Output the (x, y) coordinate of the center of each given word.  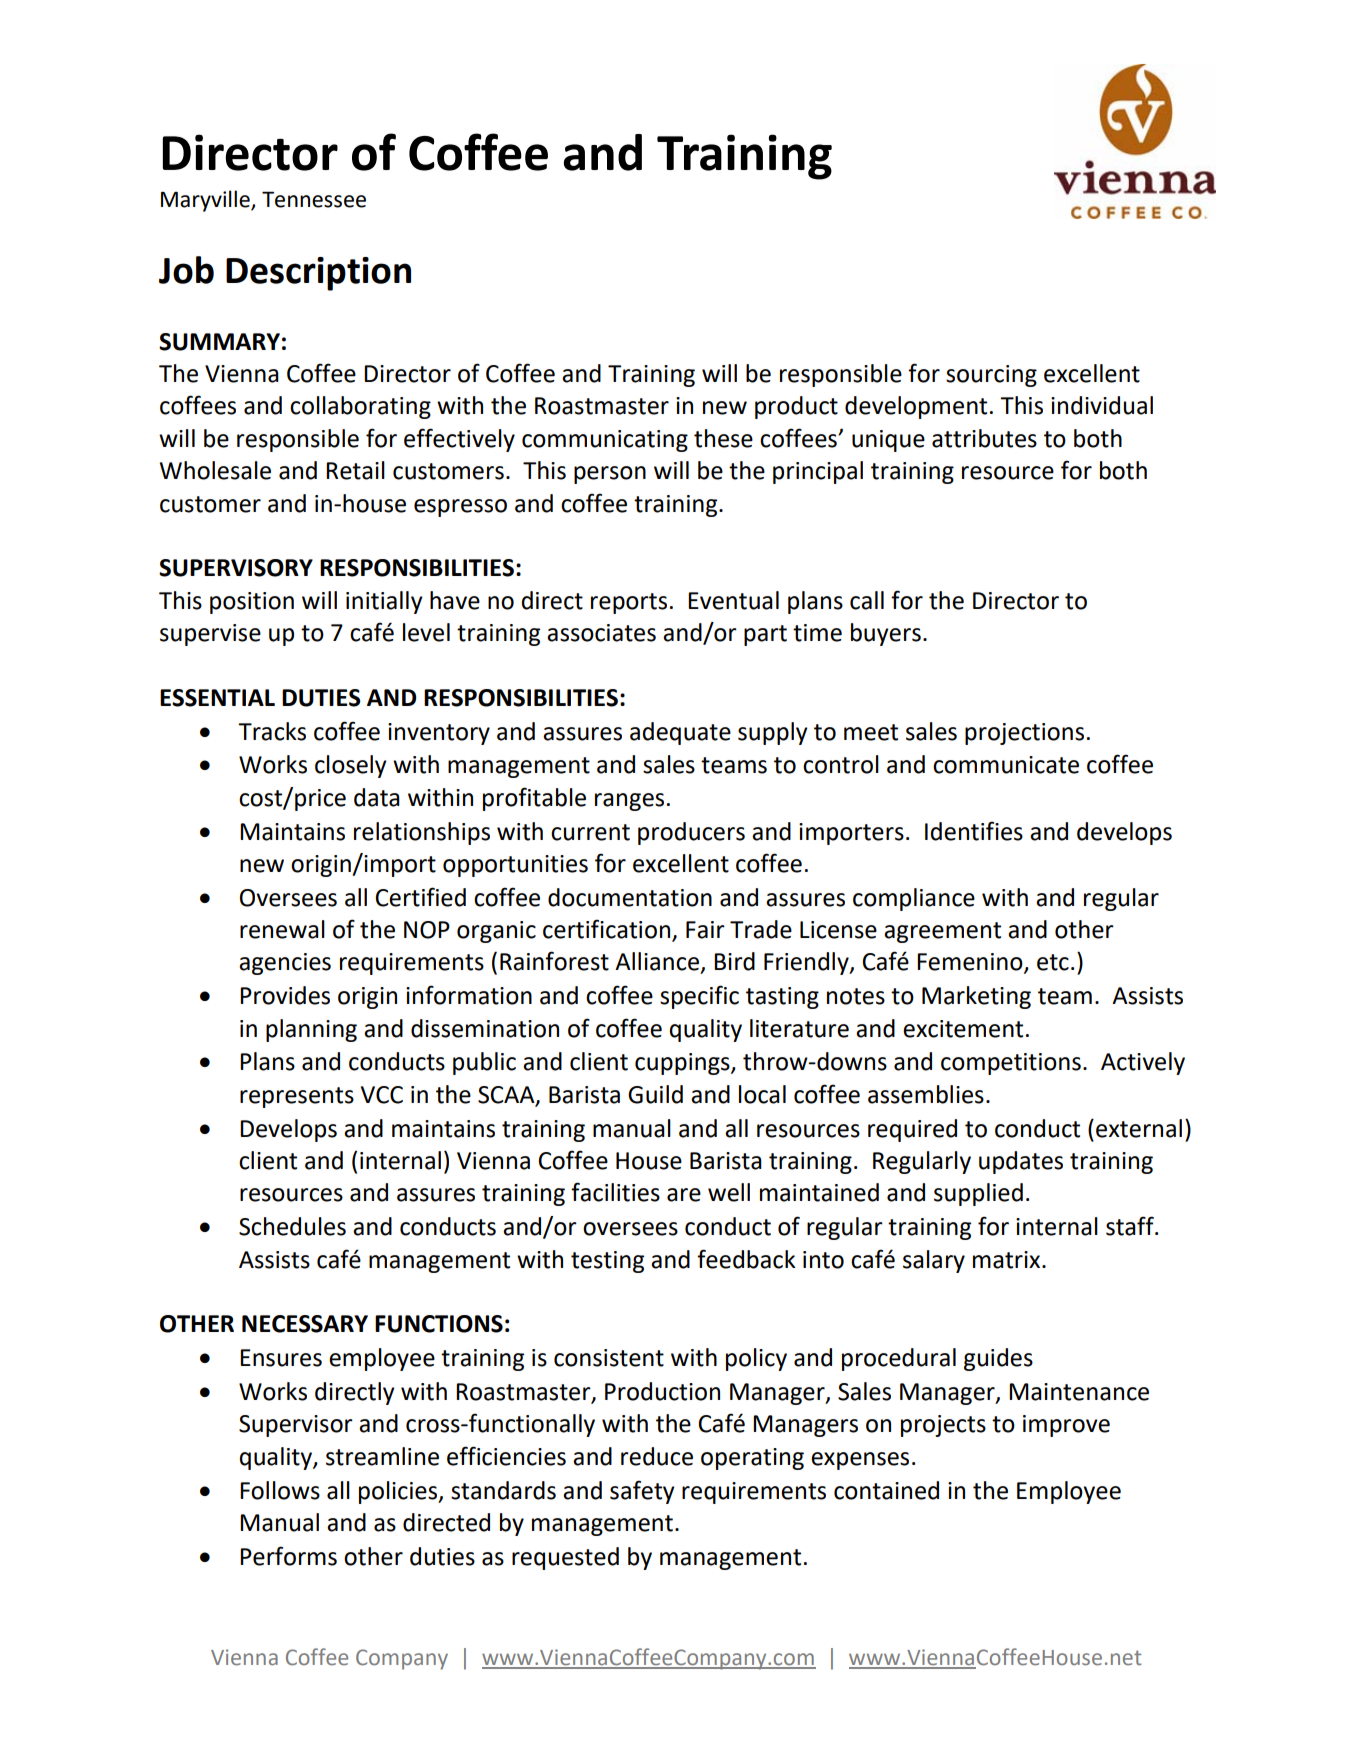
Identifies (974, 831)
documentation (630, 897)
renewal (282, 929)
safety (642, 1492)
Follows (280, 1490)
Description (318, 274)
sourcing (991, 376)
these (723, 438)
